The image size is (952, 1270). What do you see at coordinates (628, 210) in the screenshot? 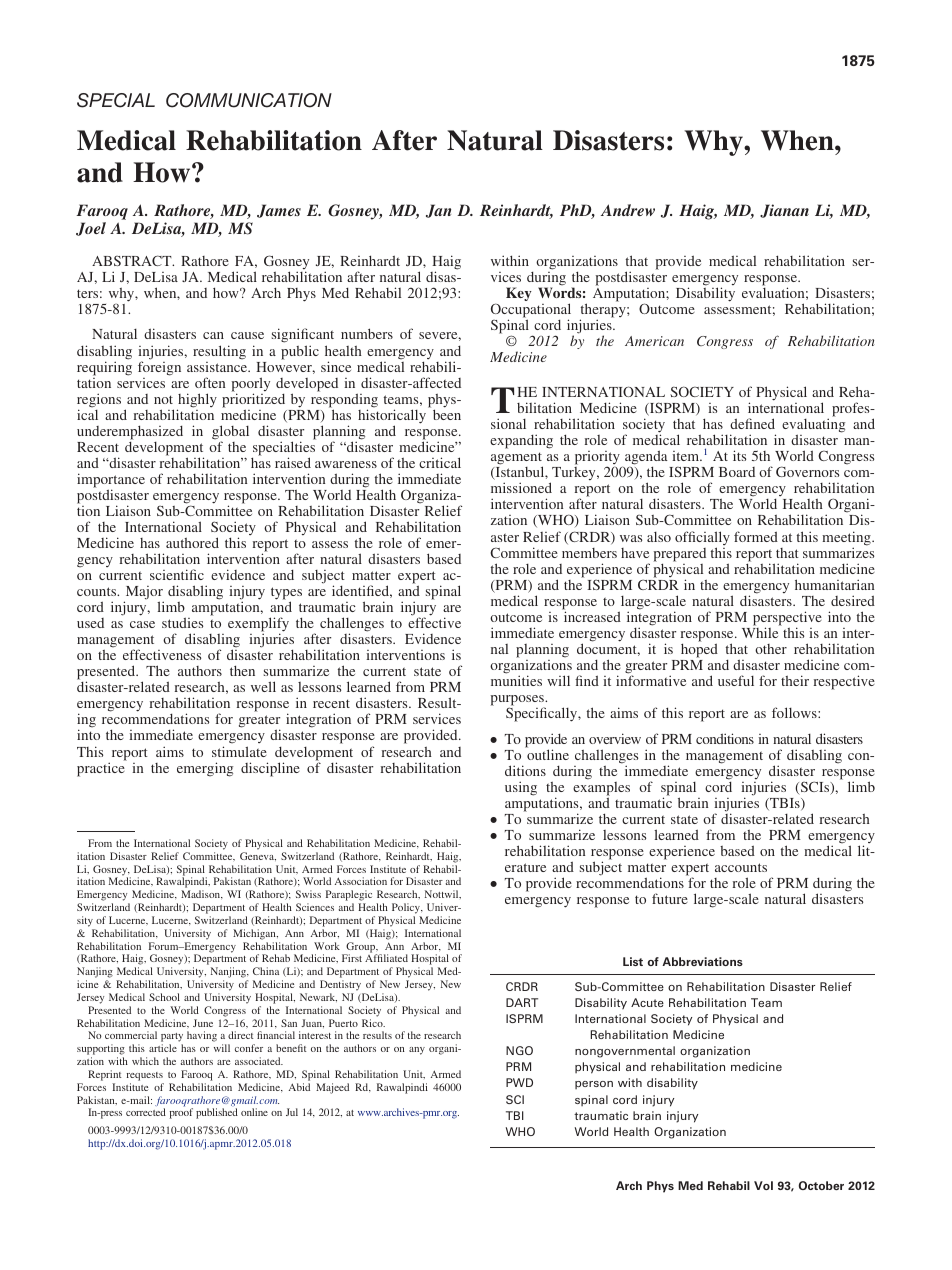
I see `Andrew` at bounding box center [628, 210].
